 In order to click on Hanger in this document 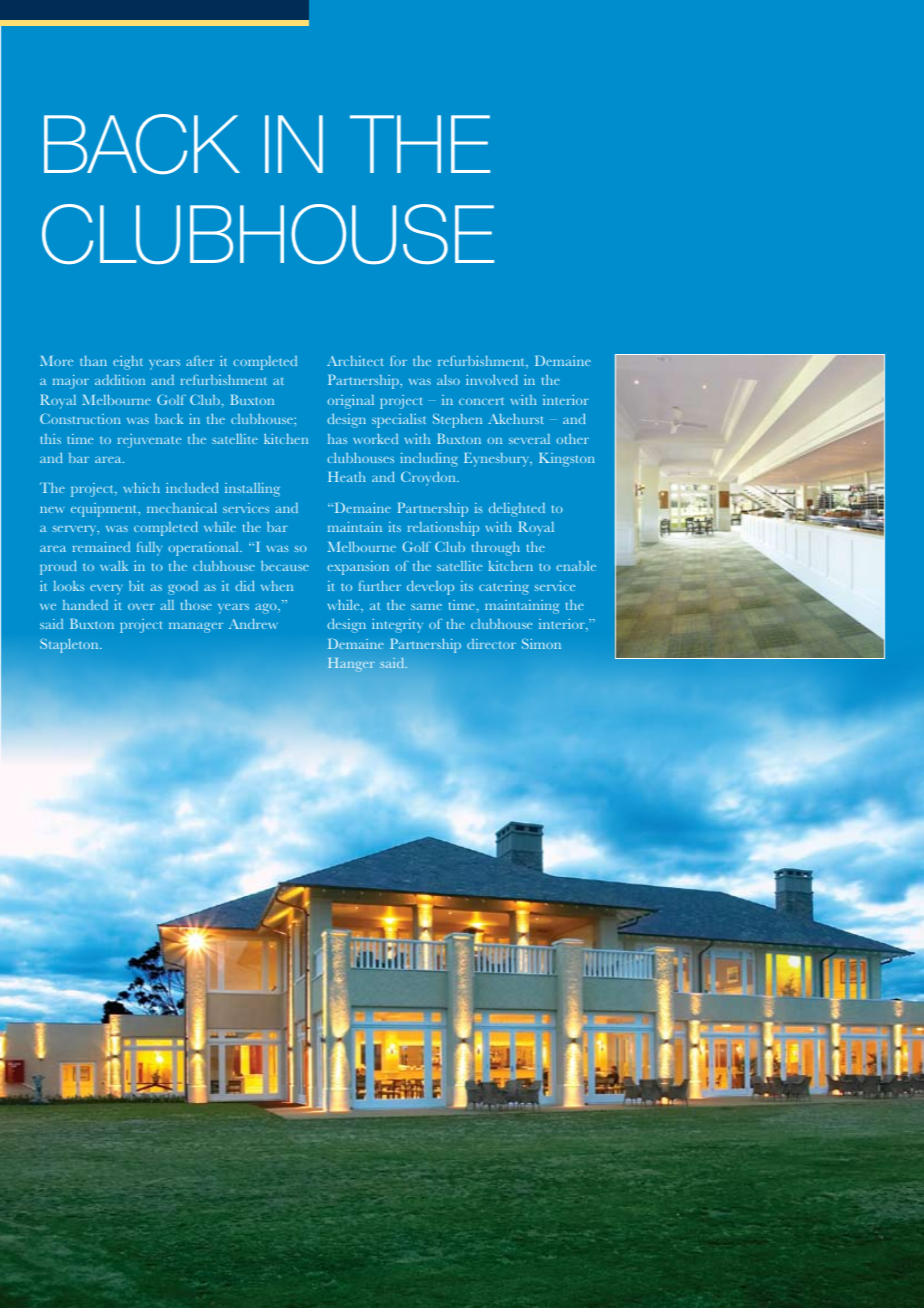, I will do `click(351, 665)`.
